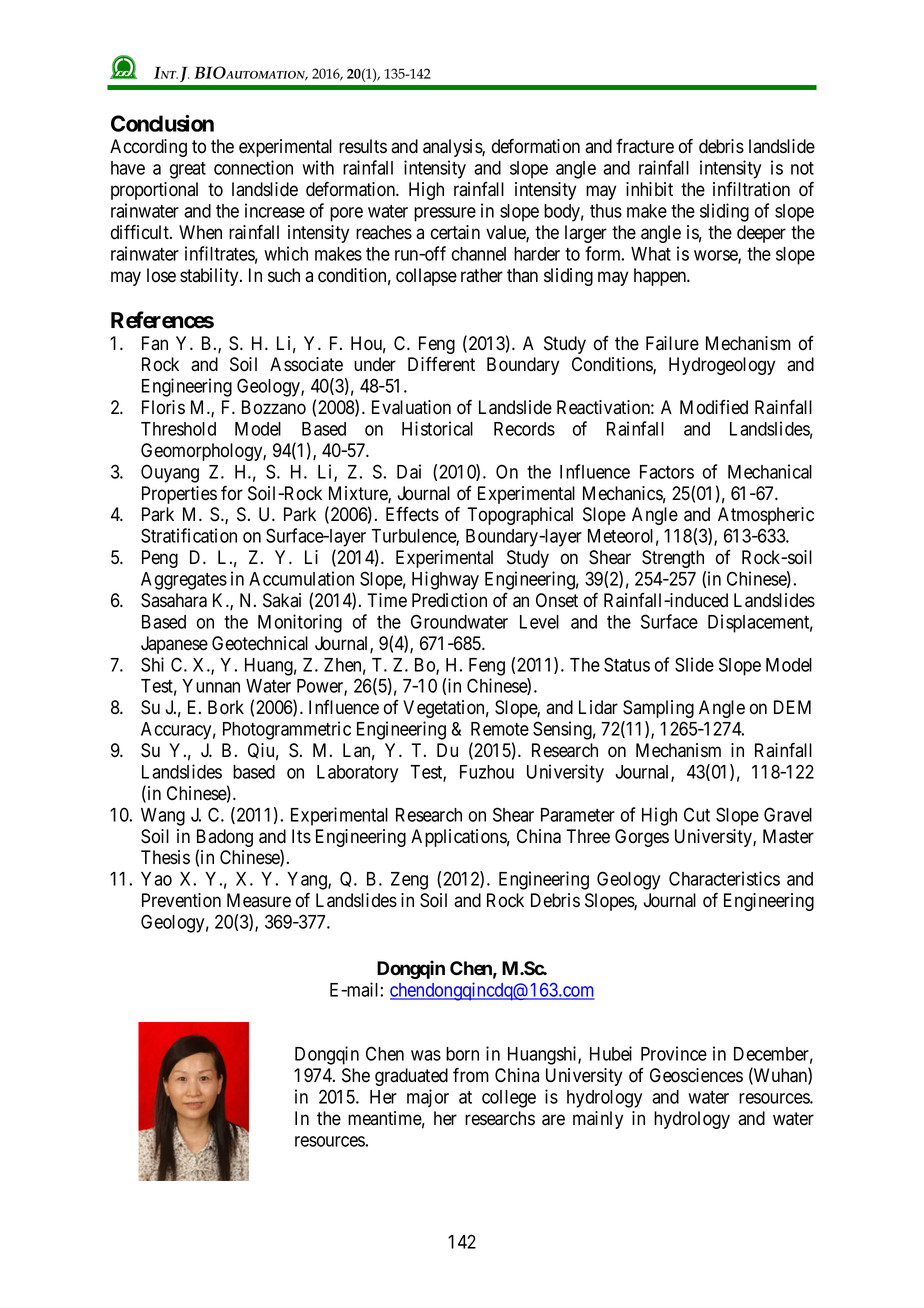 This image has height=1308, width=924. I want to click on Strength, so click(673, 559).
